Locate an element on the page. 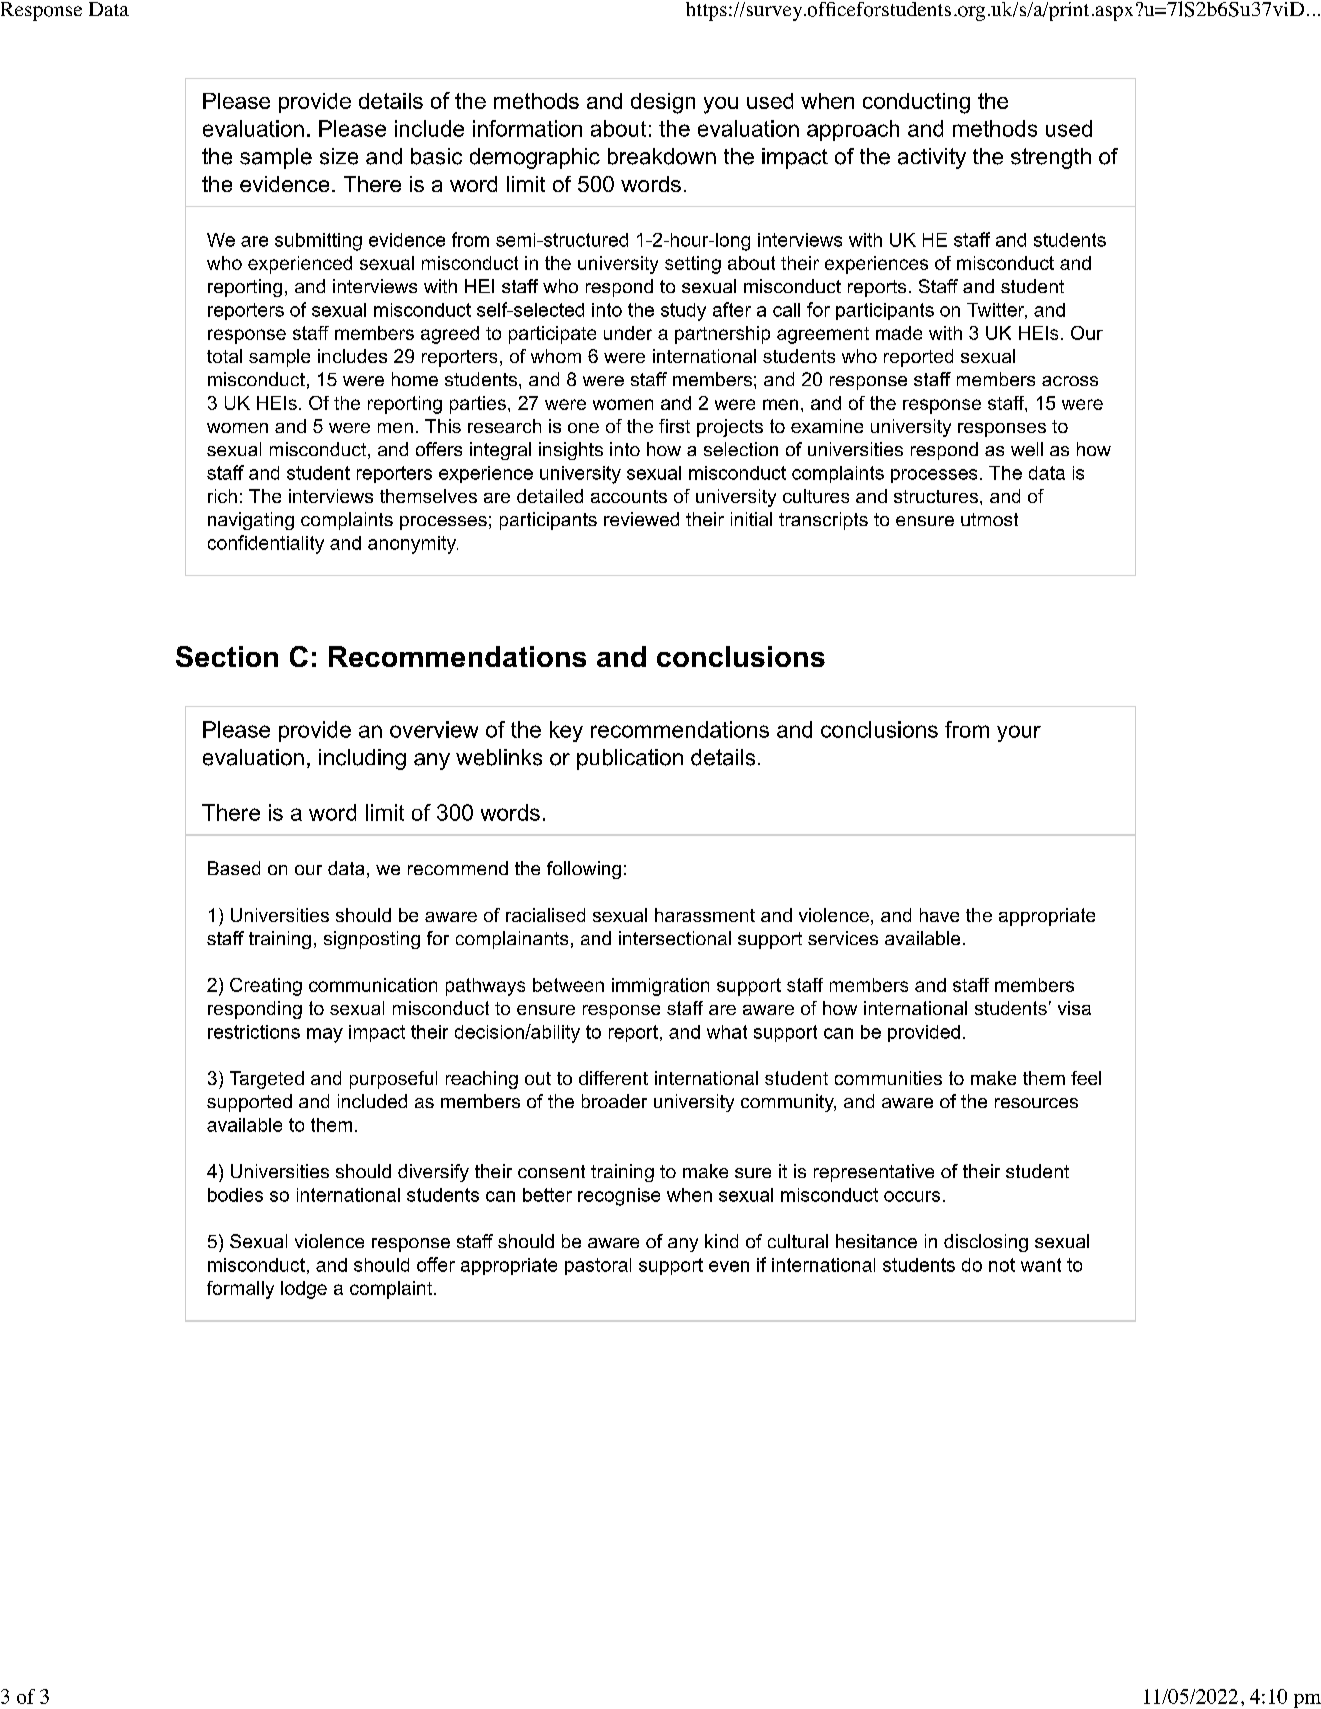  size is located at coordinates (339, 156).
